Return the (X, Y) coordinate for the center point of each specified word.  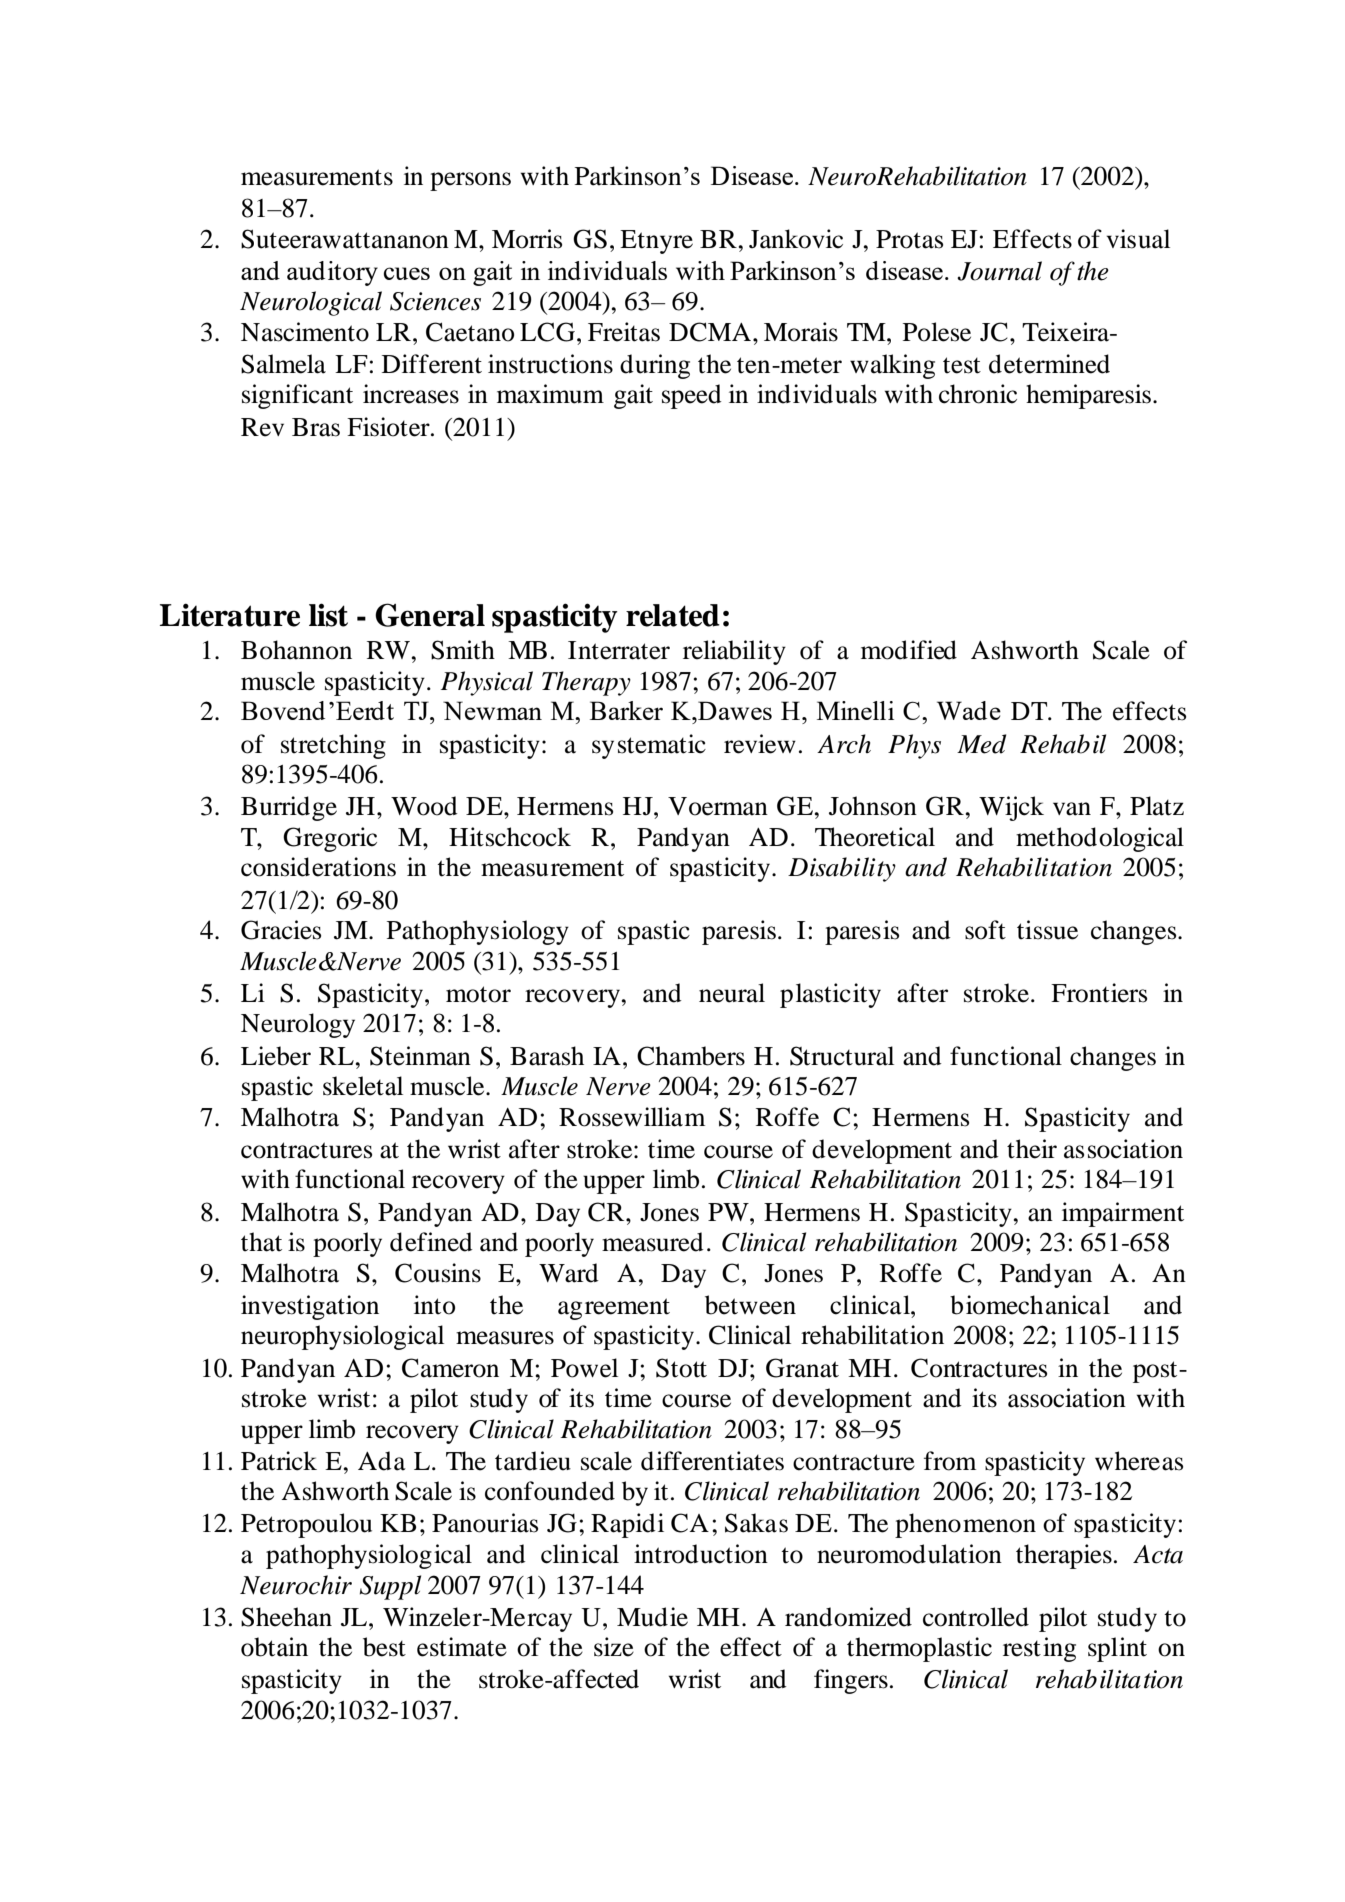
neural (732, 993)
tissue (1047, 930)
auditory (332, 273)
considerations (318, 867)
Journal (999, 271)
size (614, 1647)
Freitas (624, 332)
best (384, 1647)
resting (1039, 1649)
